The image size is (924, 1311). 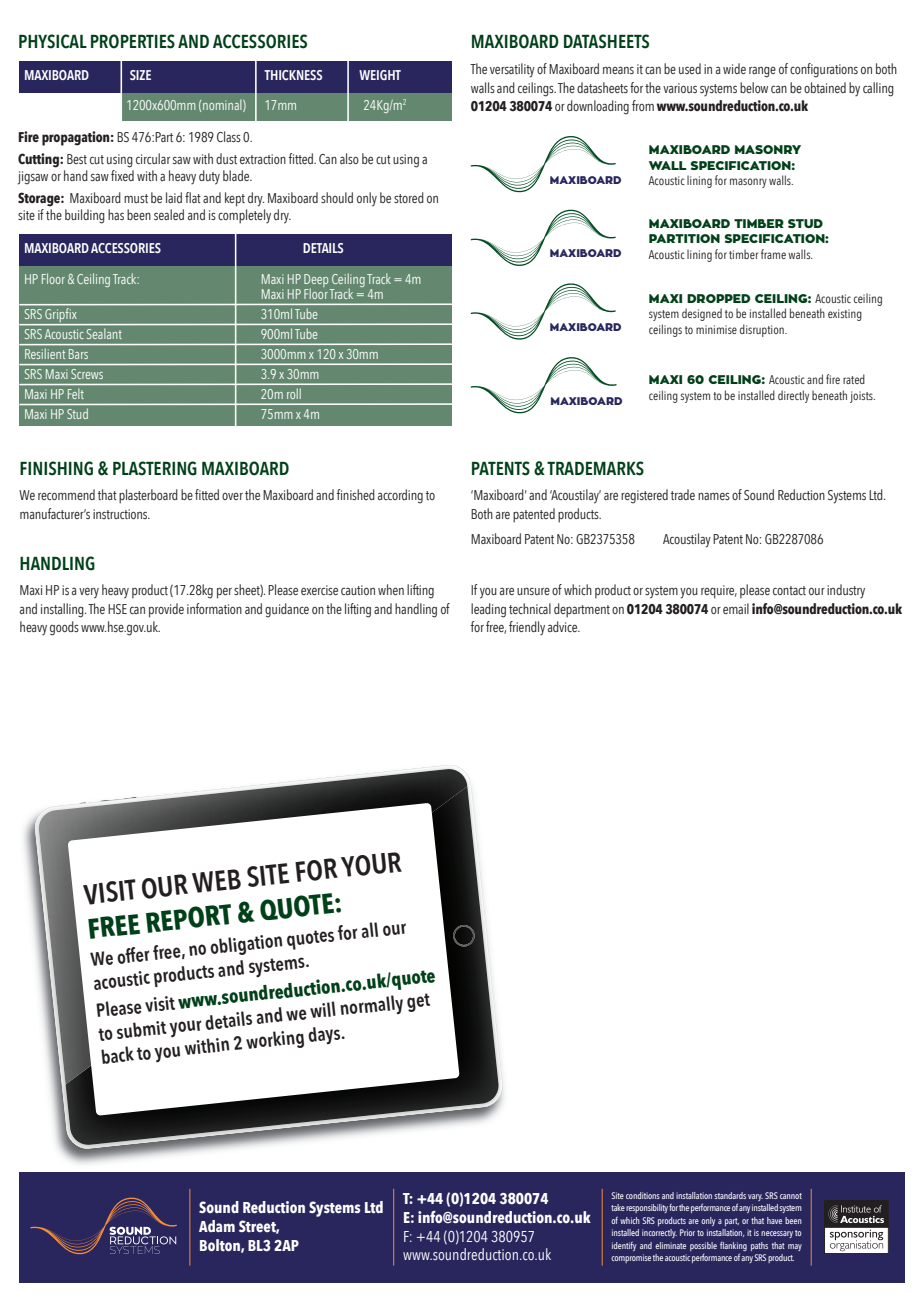 What do you see at coordinates (140, 75) in the screenshot?
I see `SIZE` at bounding box center [140, 75].
